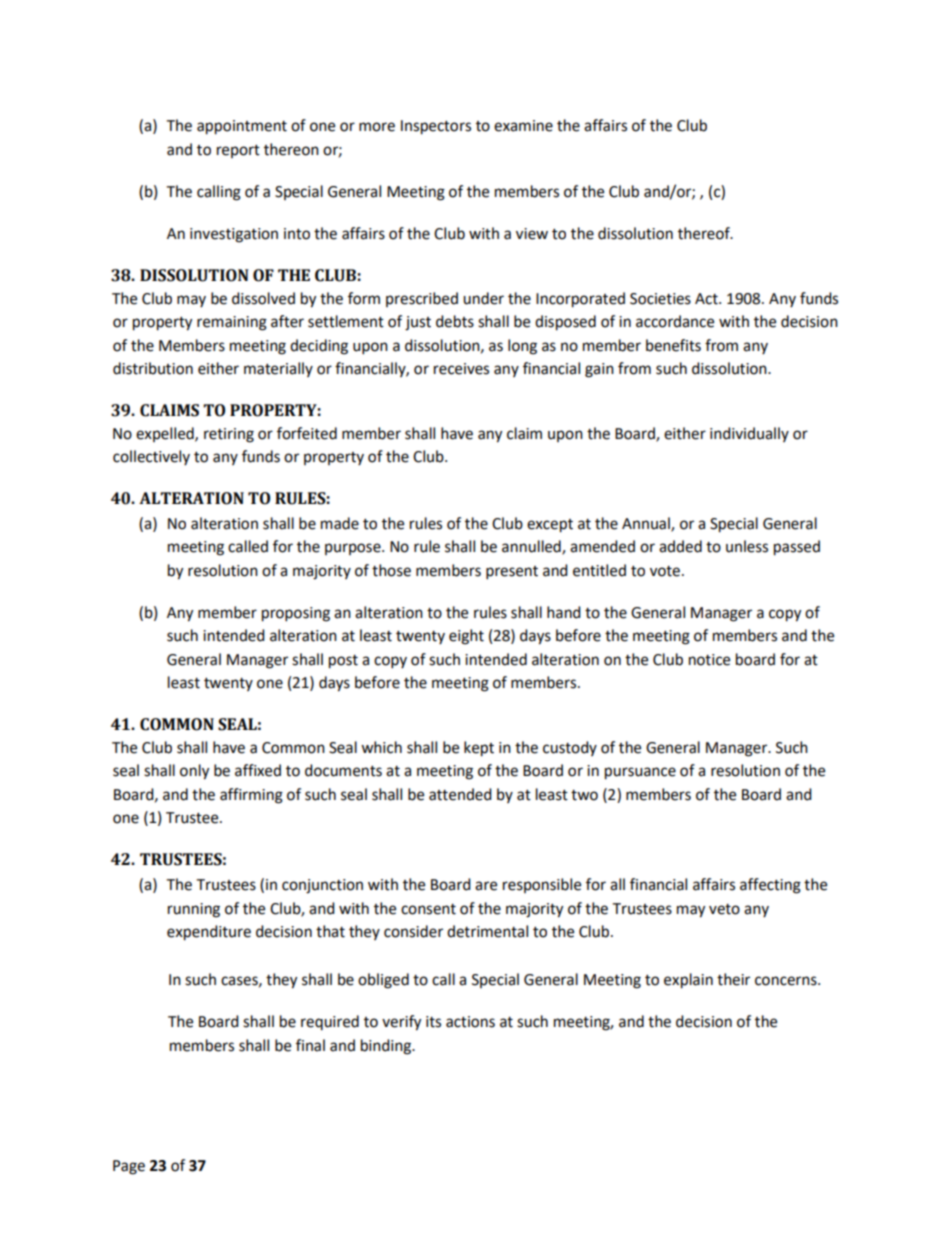  I want to click on Inspectors, so click(436, 127).
